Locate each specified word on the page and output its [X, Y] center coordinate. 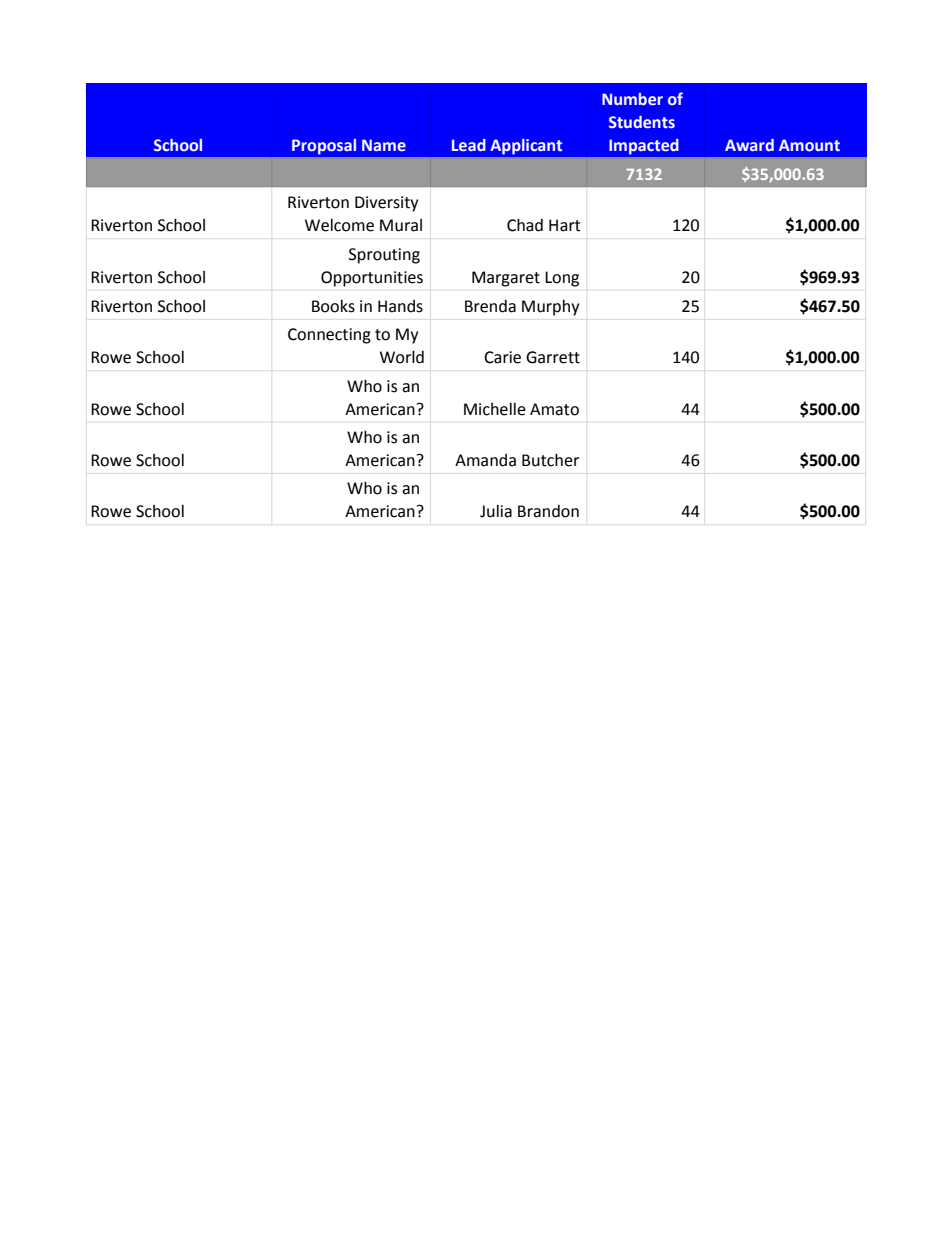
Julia [496, 511]
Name [384, 145]
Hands [400, 306]
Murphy [550, 307]
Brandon [548, 511]
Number [632, 99]
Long [562, 279]
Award [749, 145]
